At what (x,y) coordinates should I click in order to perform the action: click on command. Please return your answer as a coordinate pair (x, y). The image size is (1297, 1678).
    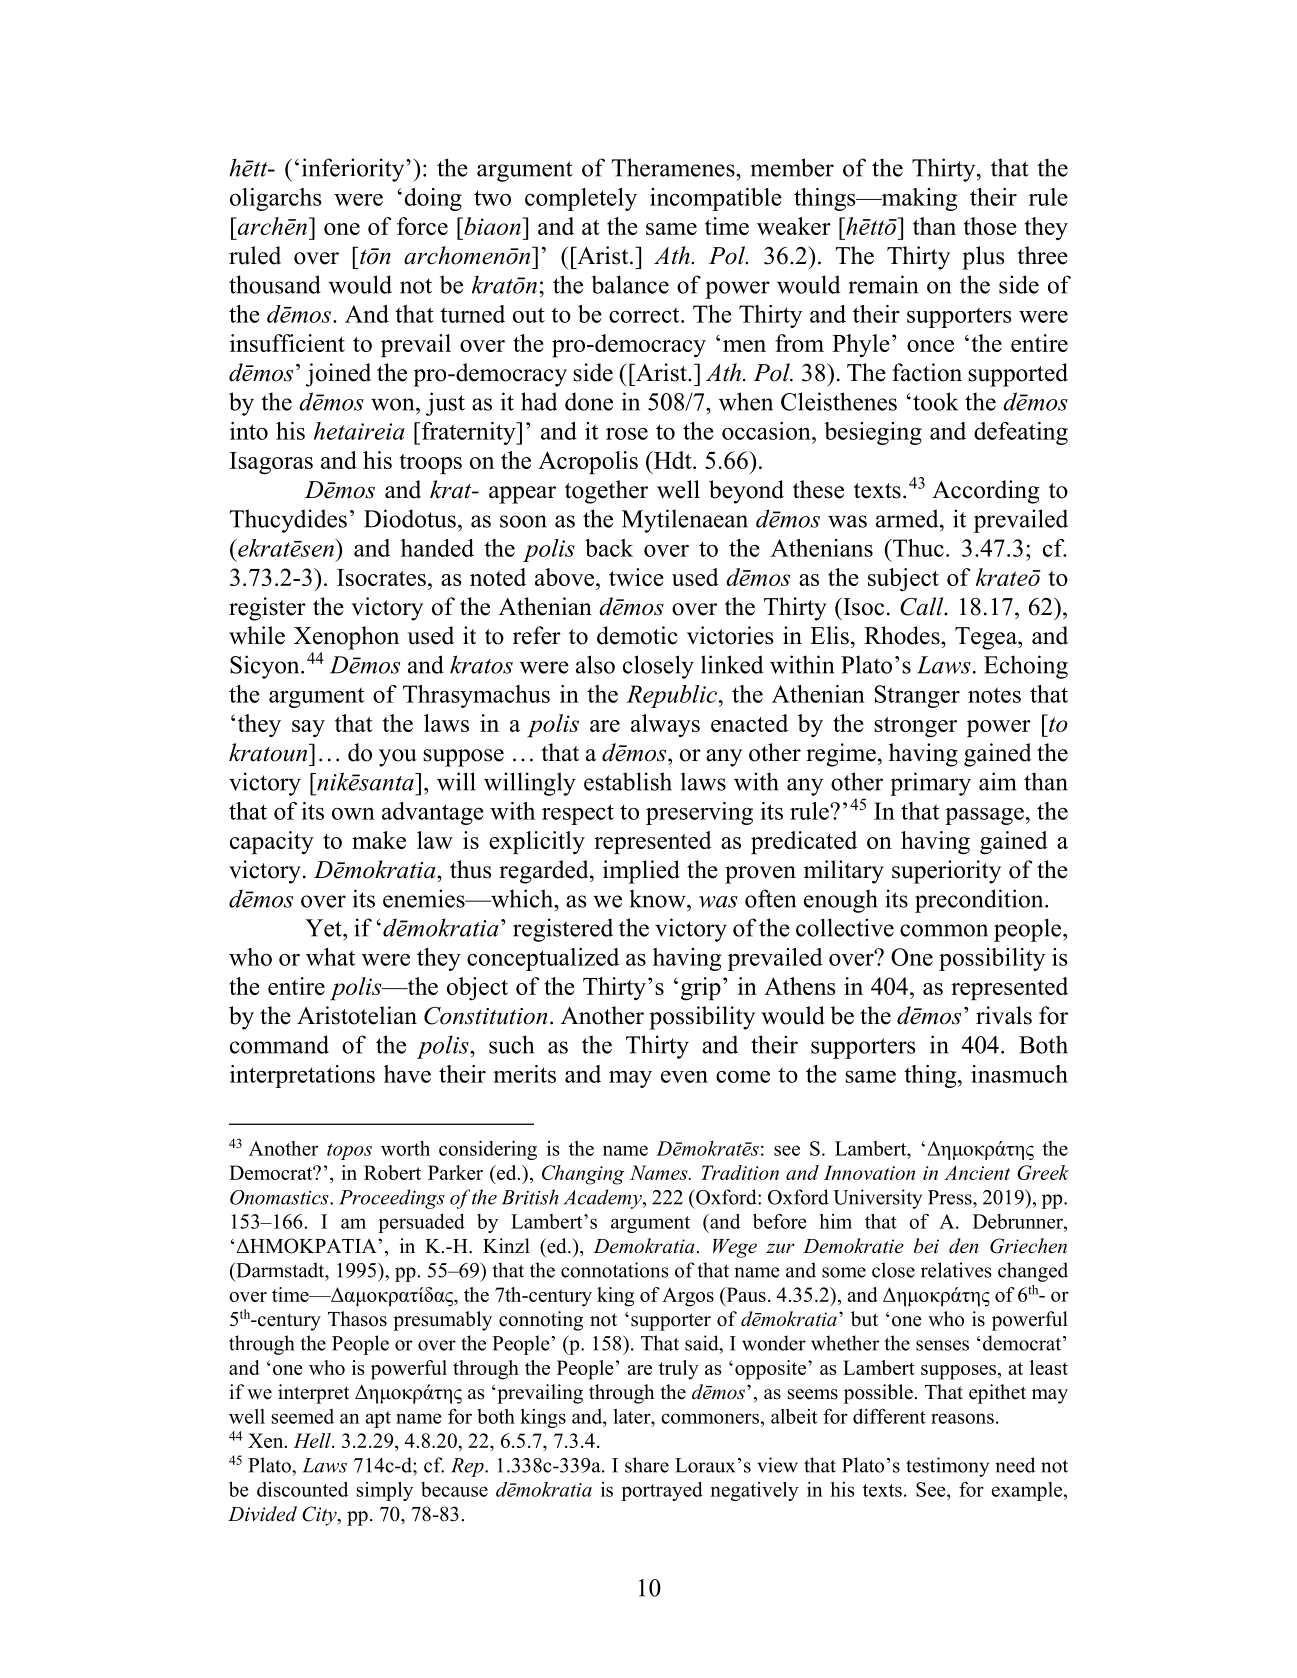
    Looking at the image, I should click on (279, 1044).
